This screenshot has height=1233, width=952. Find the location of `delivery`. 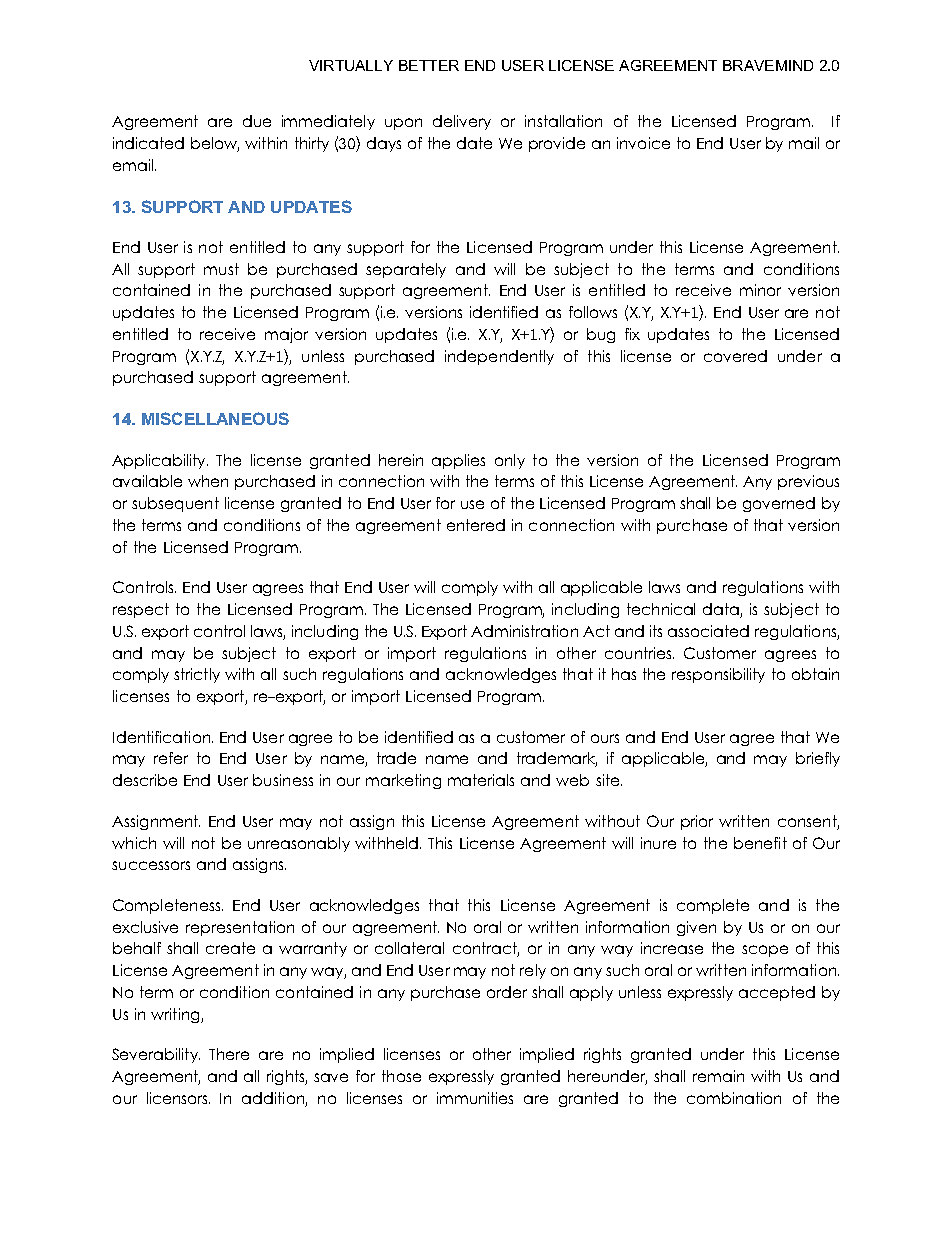

delivery is located at coordinates (462, 122).
